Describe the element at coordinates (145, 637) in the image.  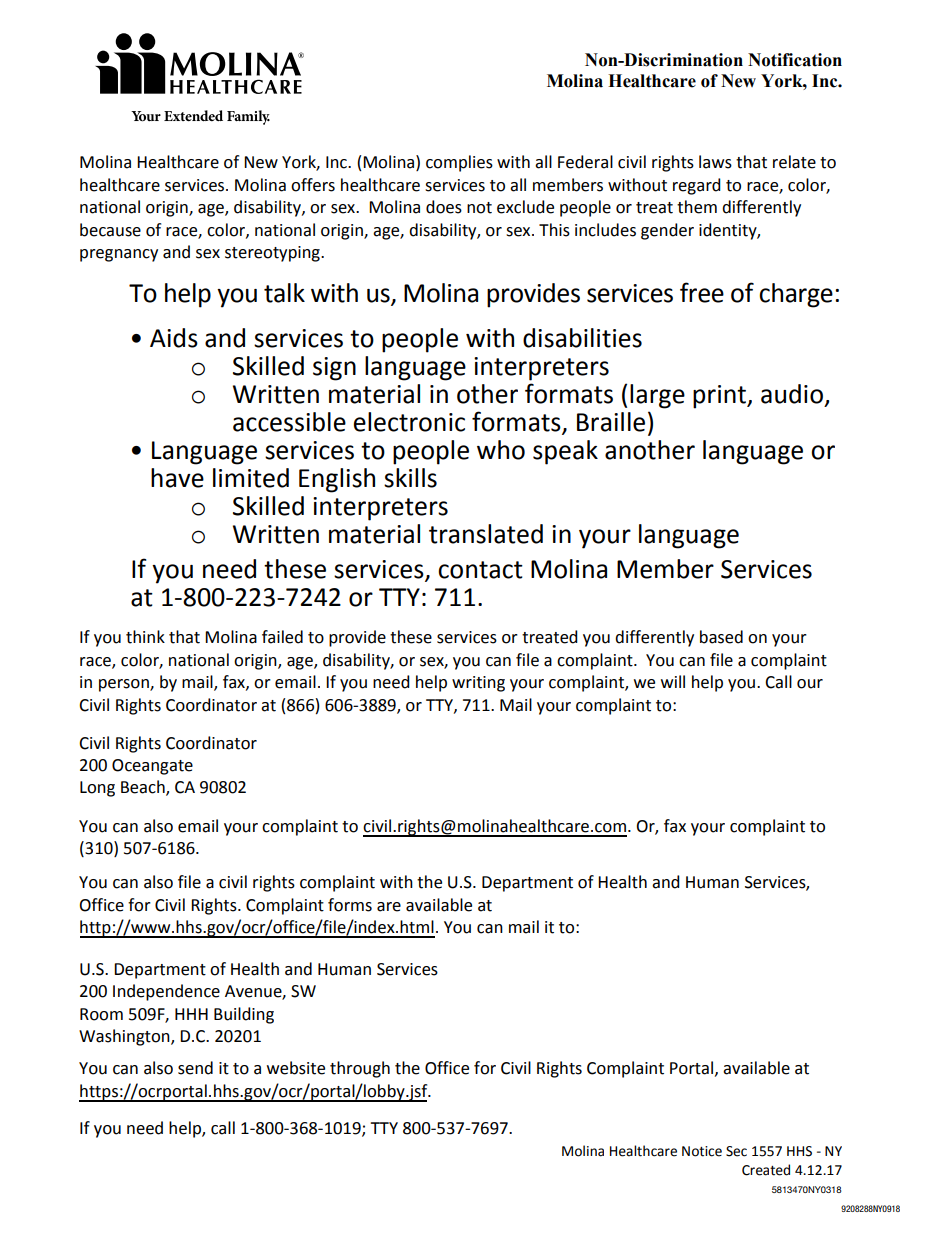
I see `think` at that location.
